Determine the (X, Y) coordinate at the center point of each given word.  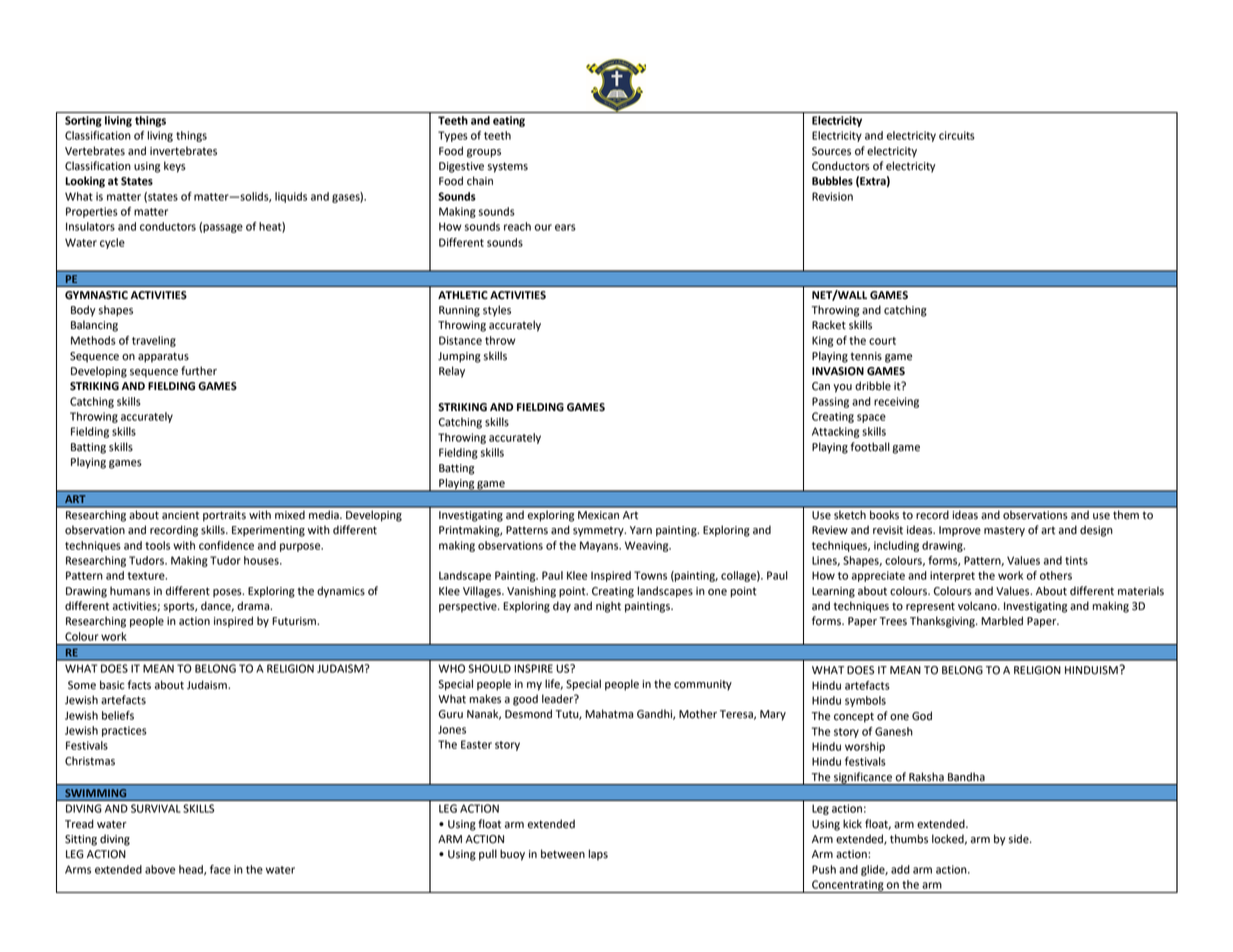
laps (598, 855)
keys (175, 167)
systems (508, 167)
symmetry (599, 531)
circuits (957, 135)
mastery (1004, 531)
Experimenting (268, 531)
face (220, 869)
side (1020, 839)
